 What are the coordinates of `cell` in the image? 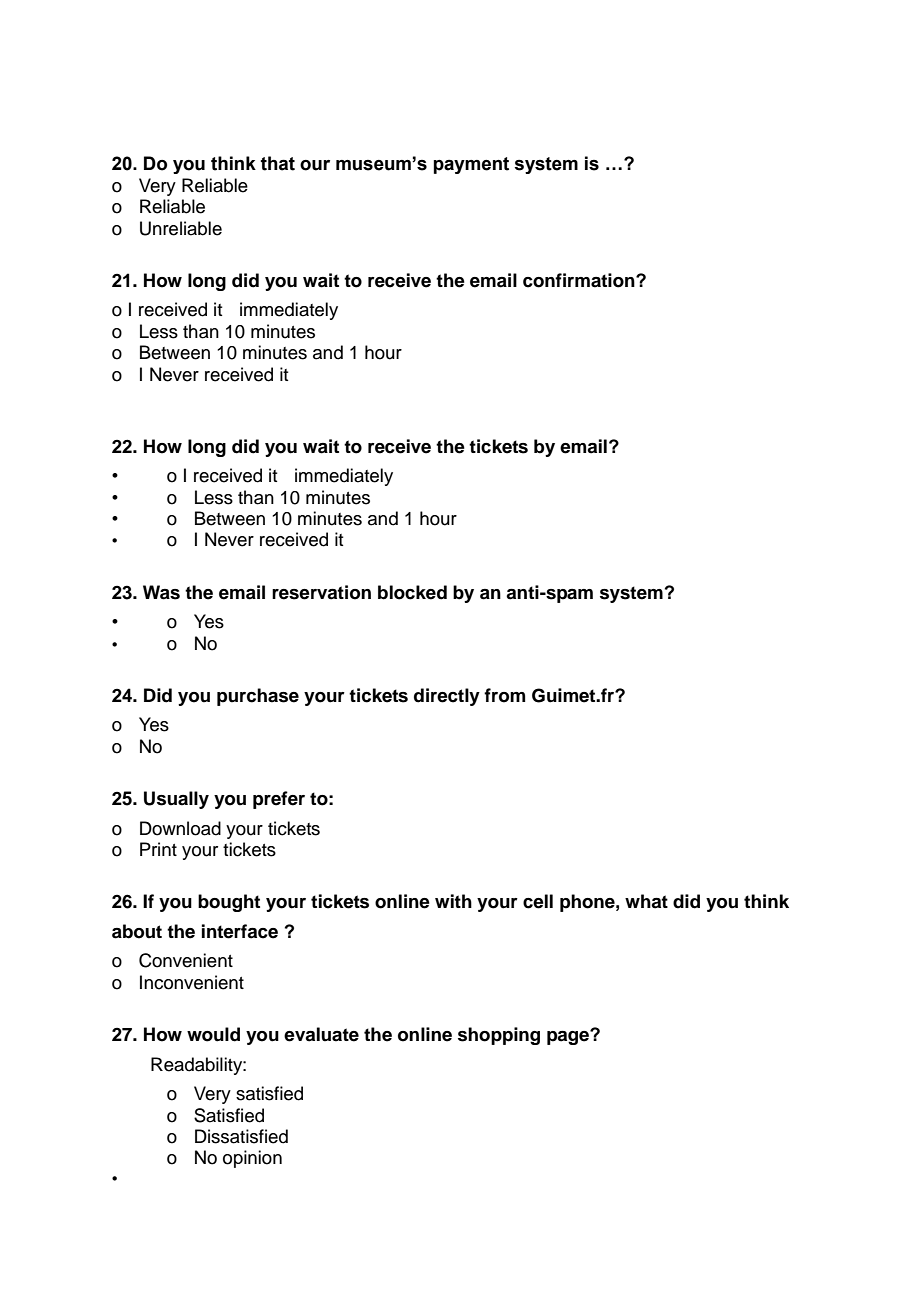 It's located at (538, 901).
